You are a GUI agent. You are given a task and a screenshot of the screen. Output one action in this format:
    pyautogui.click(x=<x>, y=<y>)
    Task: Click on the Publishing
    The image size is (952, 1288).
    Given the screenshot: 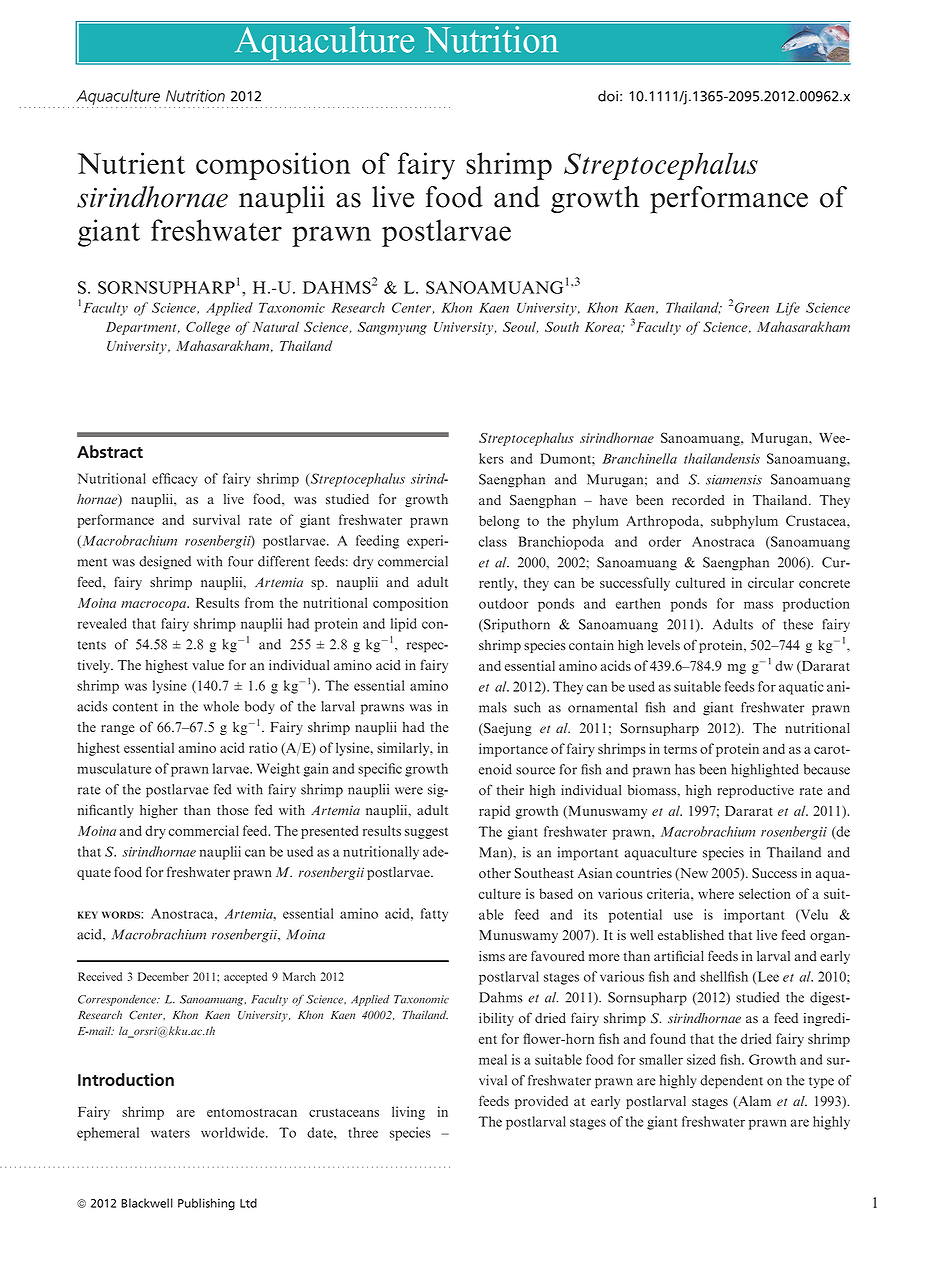 What is the action you would take?
    pyautogui.click(x=206, y=1204)
